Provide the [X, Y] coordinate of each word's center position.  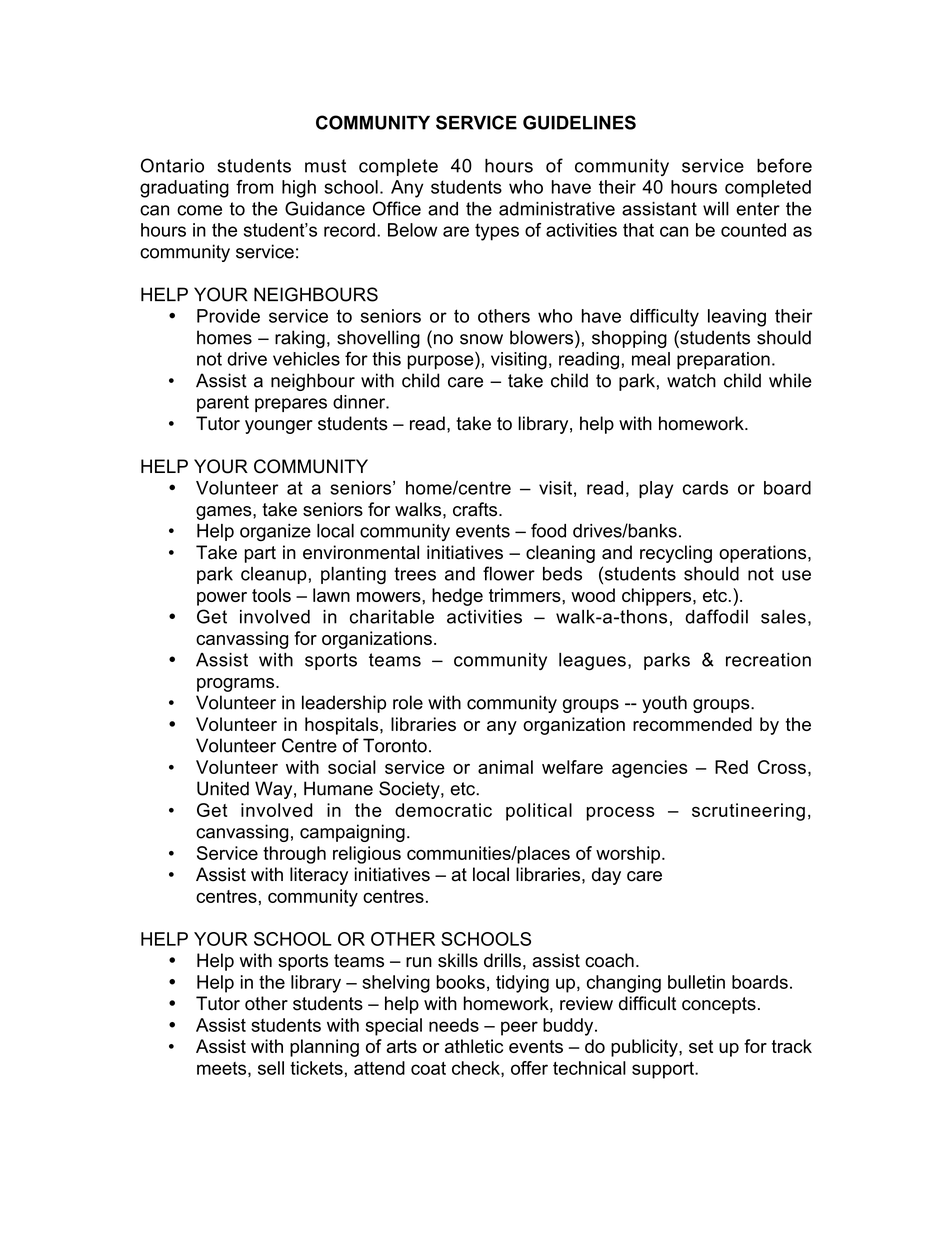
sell [271, 1068]
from [254, 187]
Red [731, 767]
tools [271, 595]
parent [223, 403]
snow [481, 339]
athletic [474, 1046]
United [223, 788]
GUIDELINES [579, 122]
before [784, 165]
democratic [443, 810]
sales [783, 617]
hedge [457, 597]
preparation [723, 360]
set [701, 1046]
